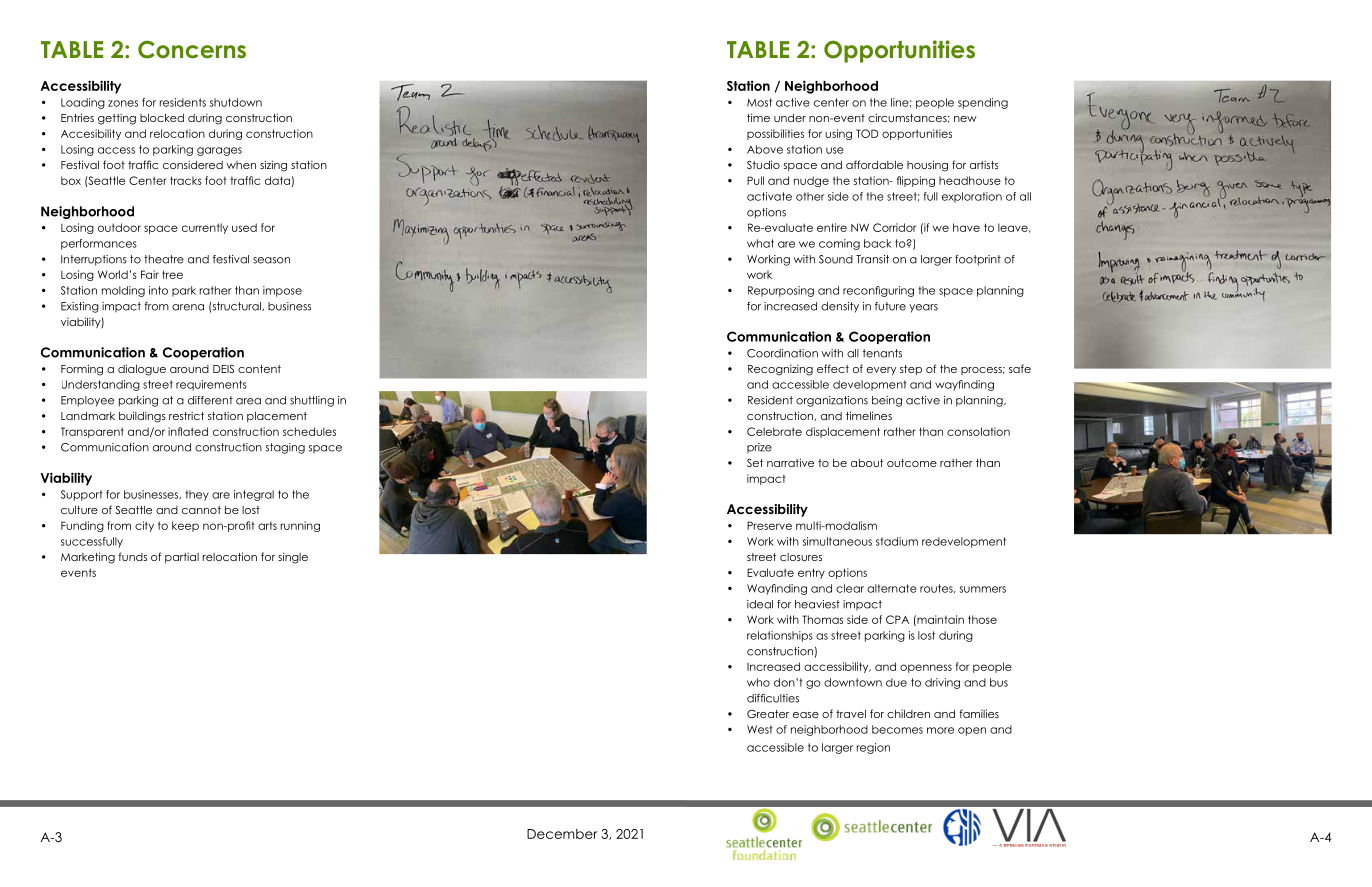 This document has height=887, width=1372. What do you see at coordinates (188, 307) in the document?
I see `arena` at bounding box center [188, 307].
